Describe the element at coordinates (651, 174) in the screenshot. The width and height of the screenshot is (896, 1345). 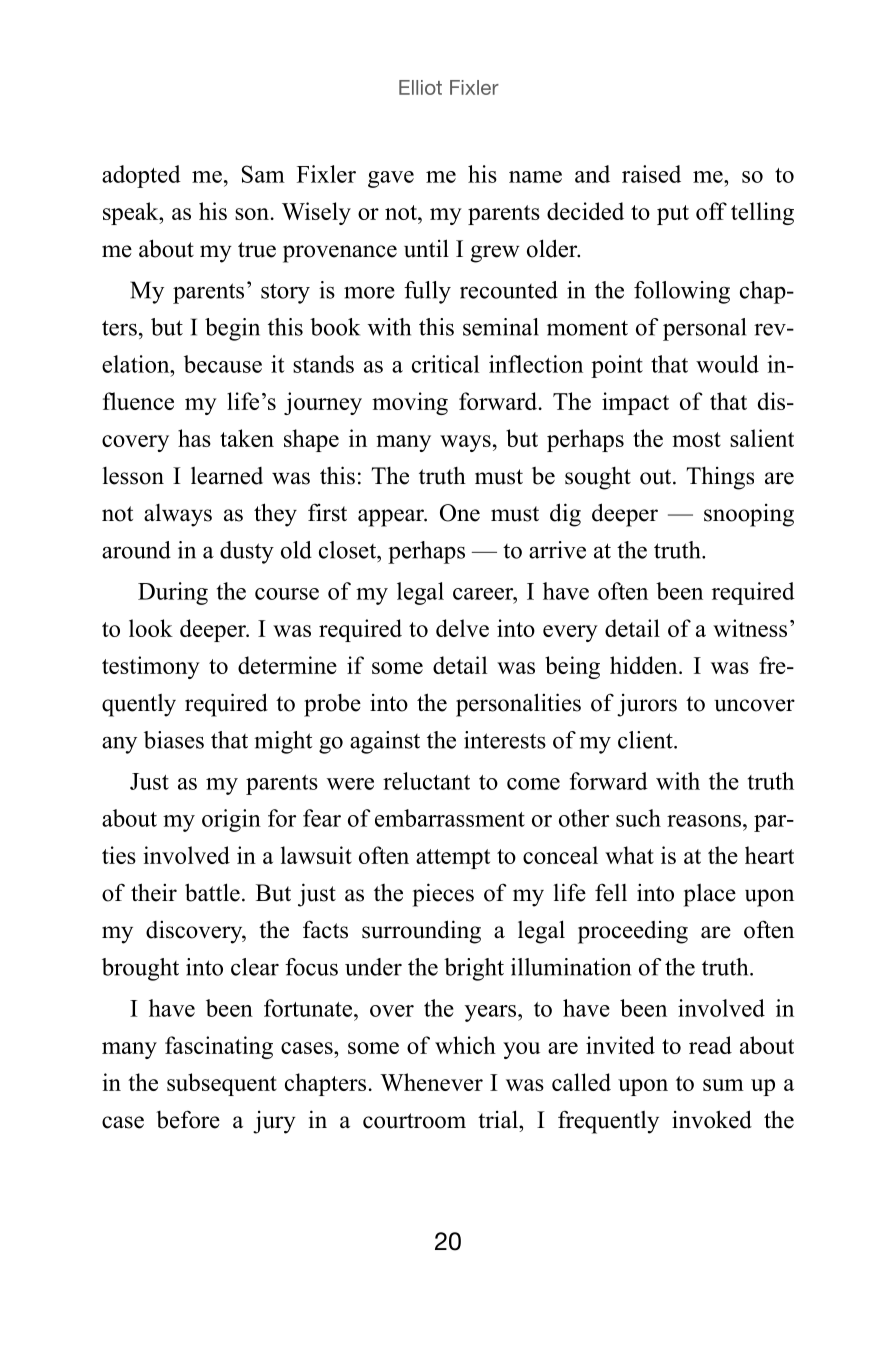
I see `raised` at that location.
